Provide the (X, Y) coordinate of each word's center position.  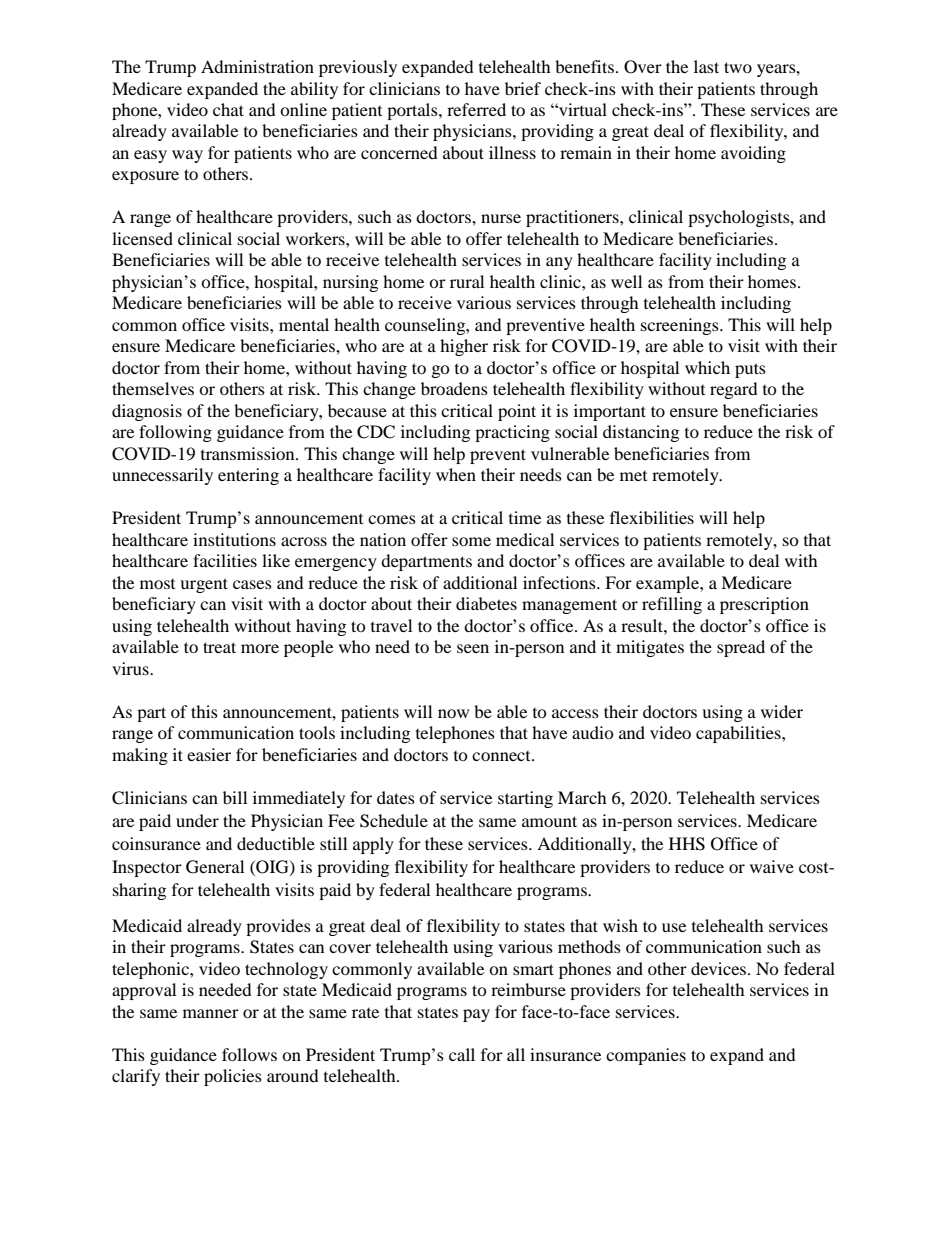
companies (646, 1056)
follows (249, 1054)
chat (228, 109)
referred (476, 109)
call (462, 1054)
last (706, 66)
